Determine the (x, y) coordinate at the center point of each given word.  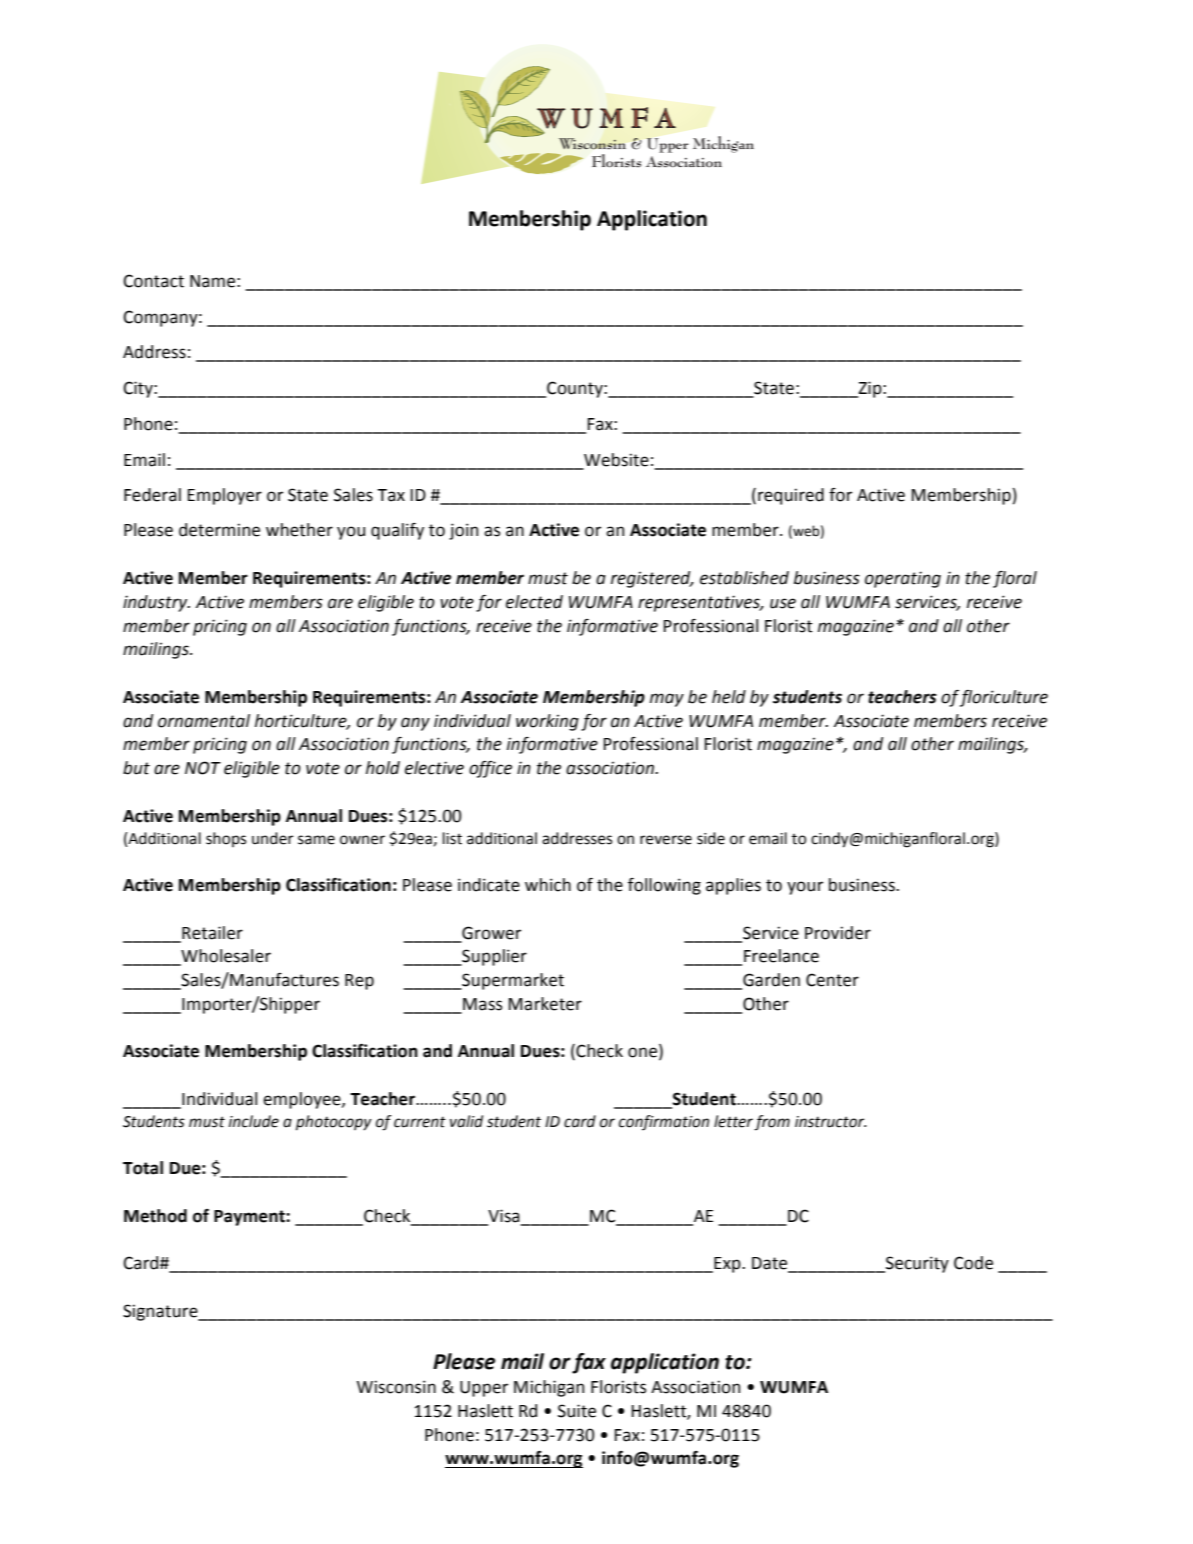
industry (156, 603)
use (783, 603)
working (547, 722)
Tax (391, 495)
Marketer (545, 1004)
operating (903, 579)
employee (303, 1100)
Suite (577, 1411)
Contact (153, 281)
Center (832, 980)
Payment (250, 1218)
